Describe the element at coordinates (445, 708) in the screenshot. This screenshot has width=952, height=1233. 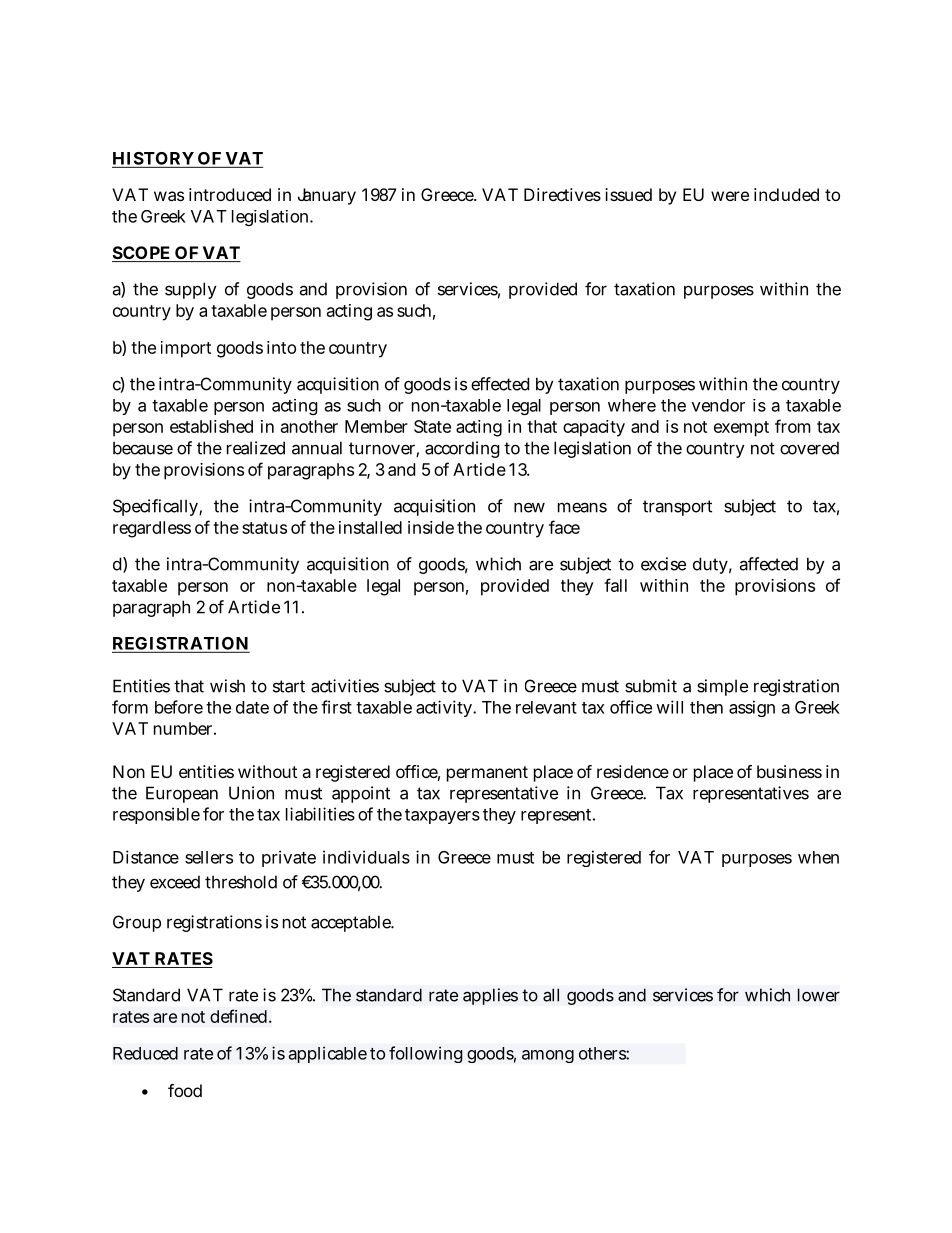
I see `activity` at that location.
